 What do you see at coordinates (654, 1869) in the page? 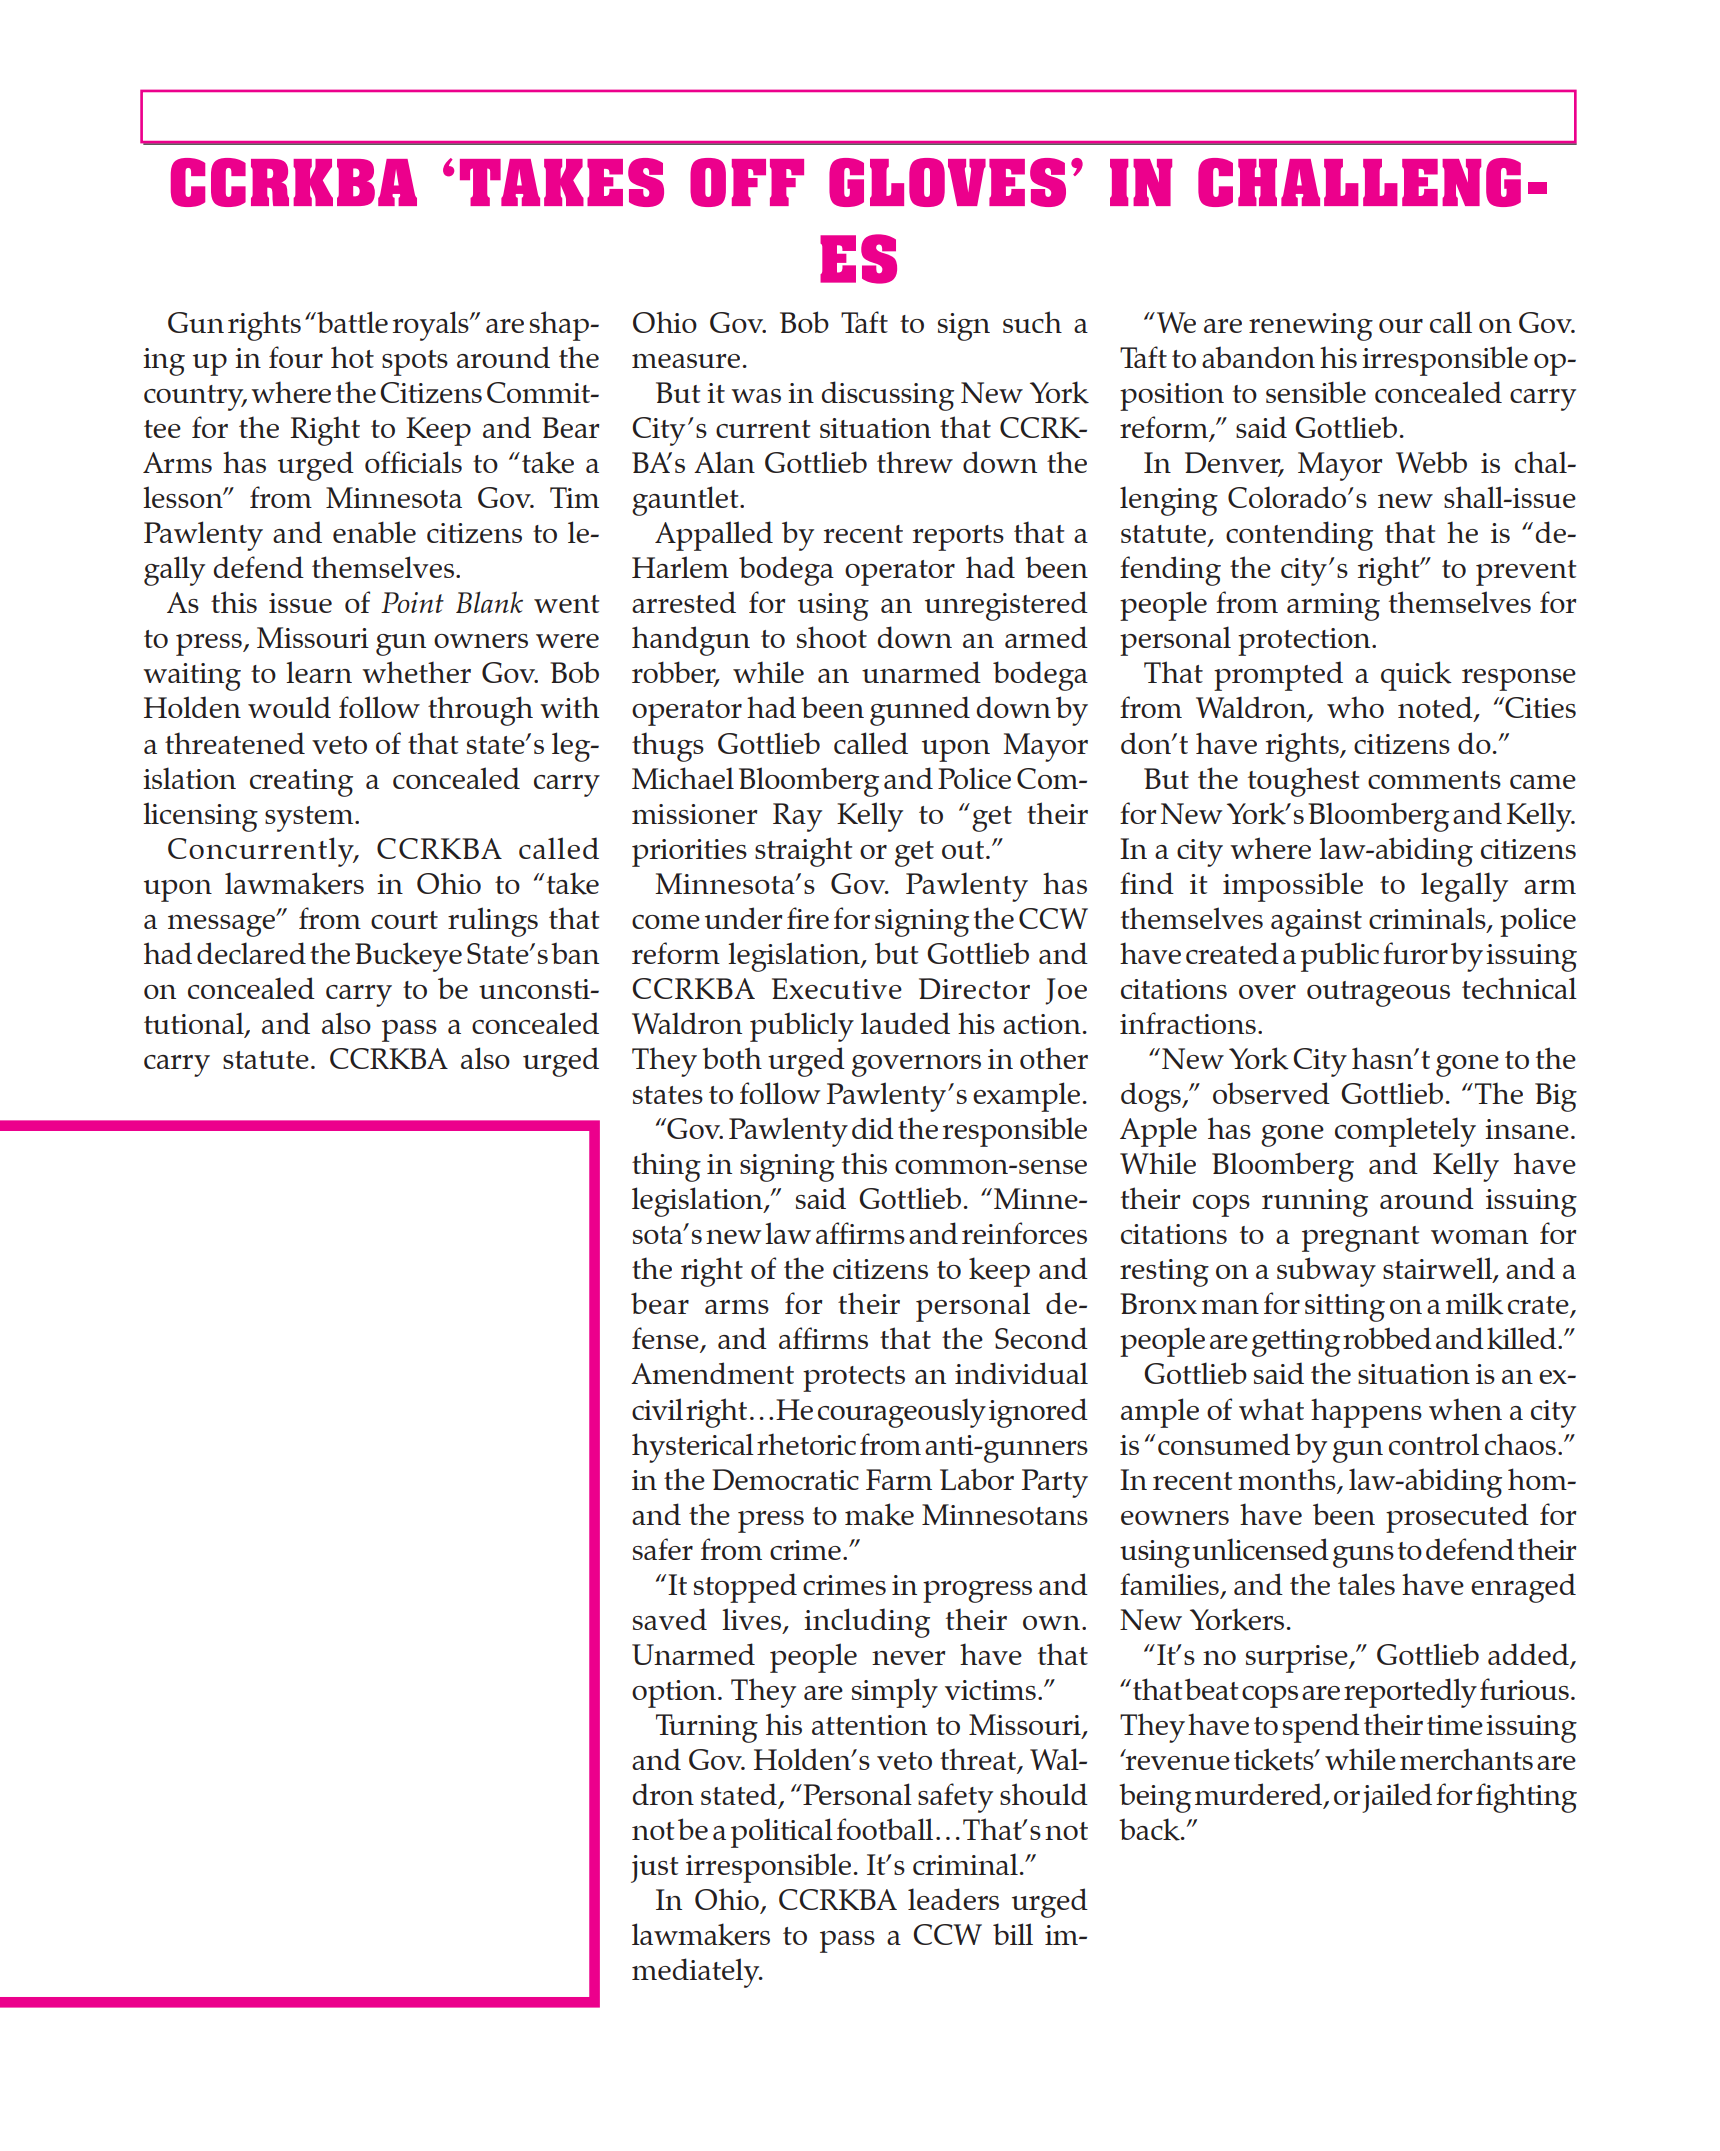
I see `just` at bounding box center [654, 1869].
